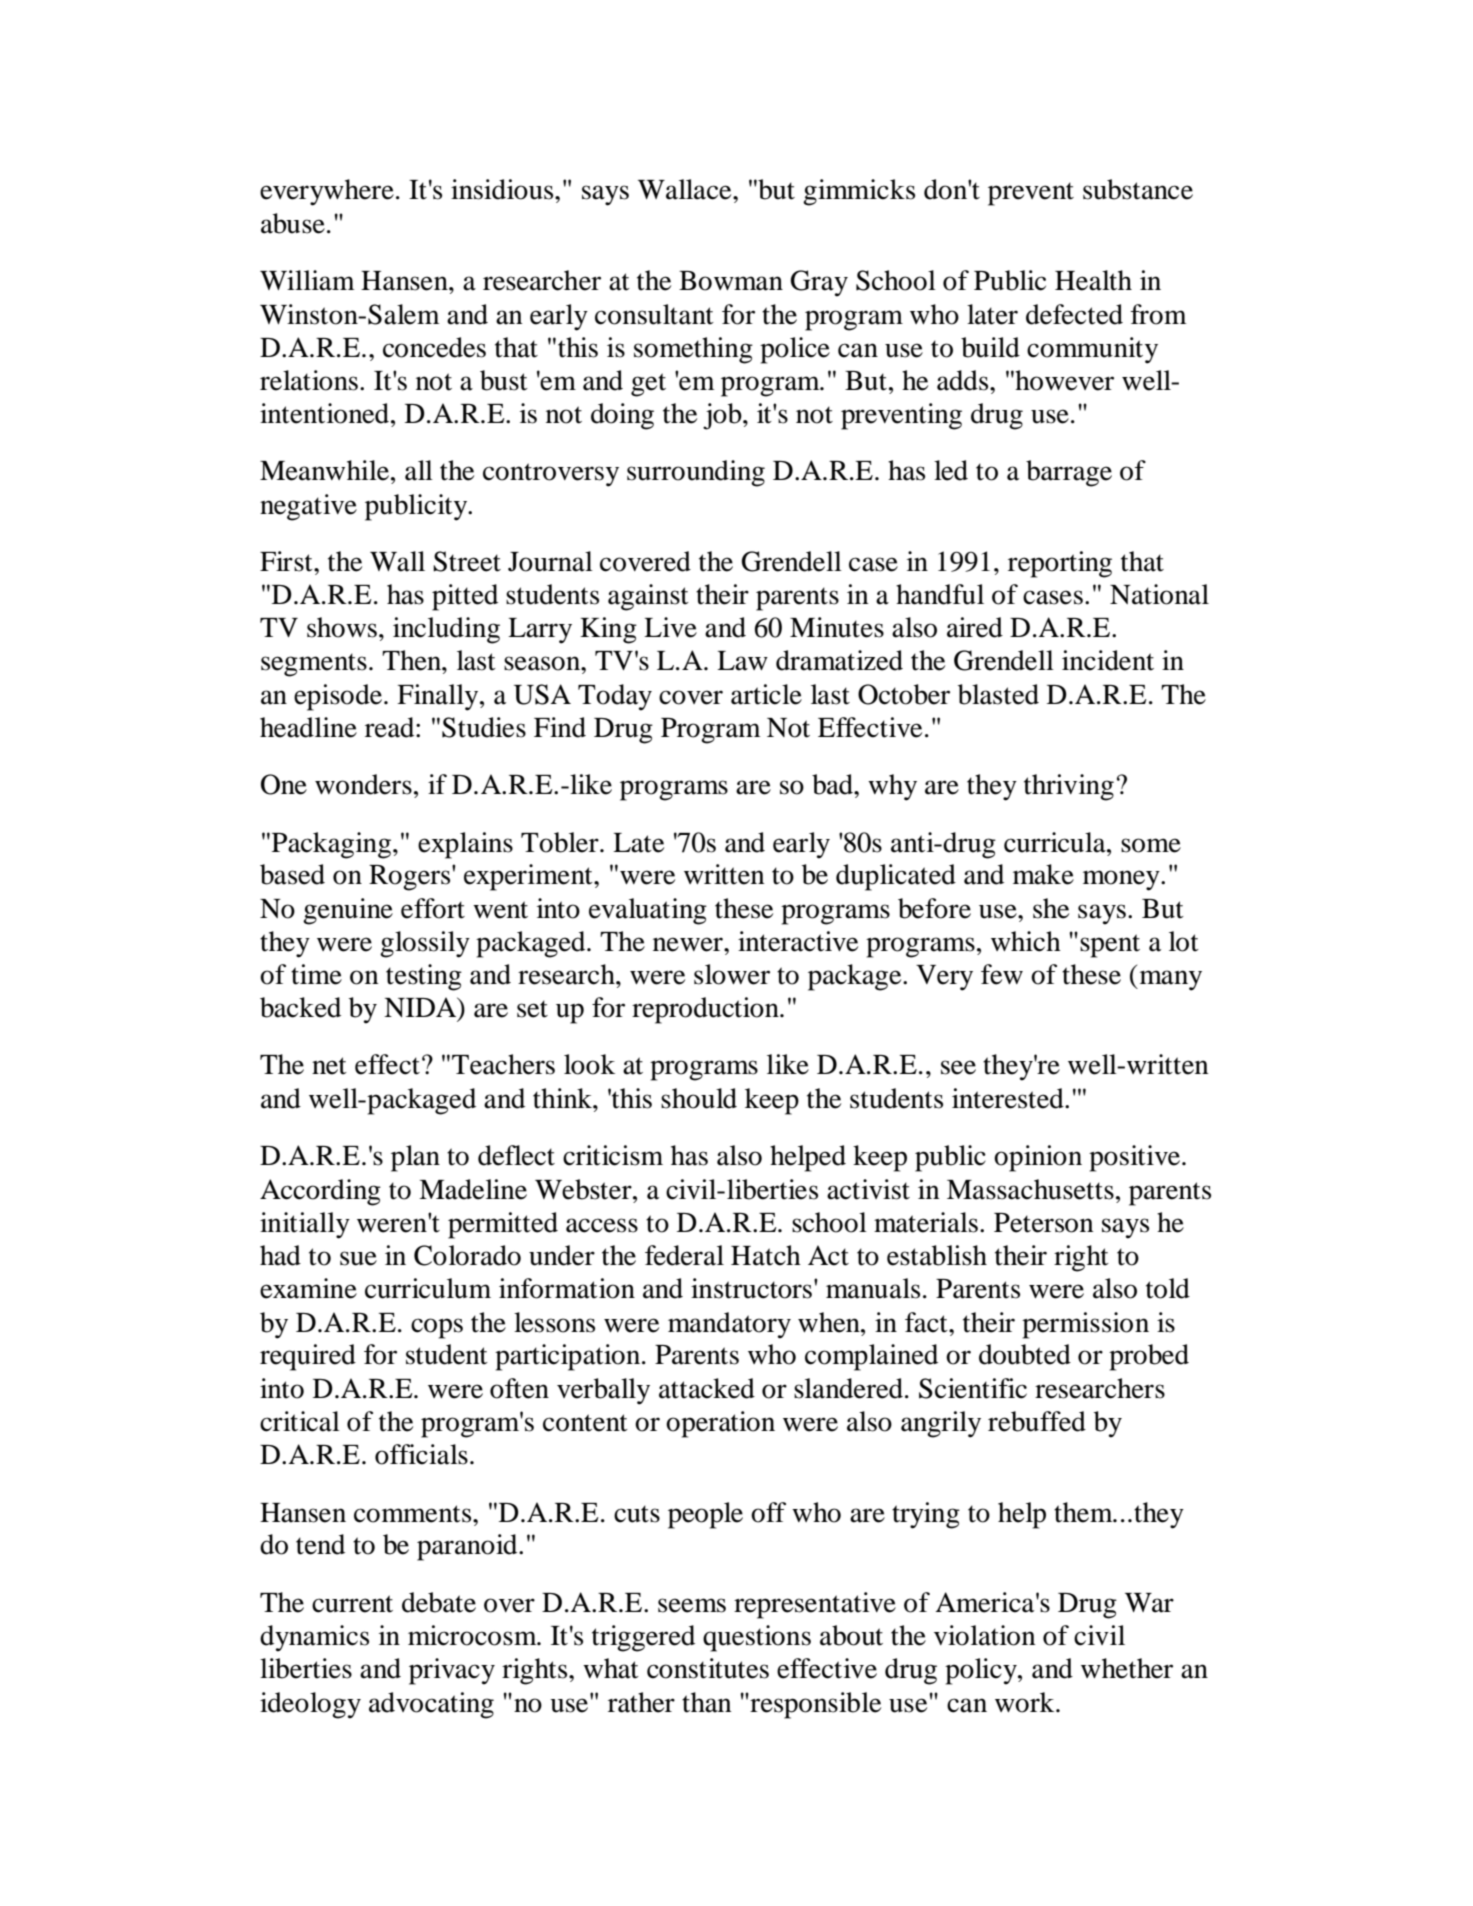 Image resolution: width=1473 pixels, height=1906 pixels. I want to click on reporting, so click(1060, 564).
